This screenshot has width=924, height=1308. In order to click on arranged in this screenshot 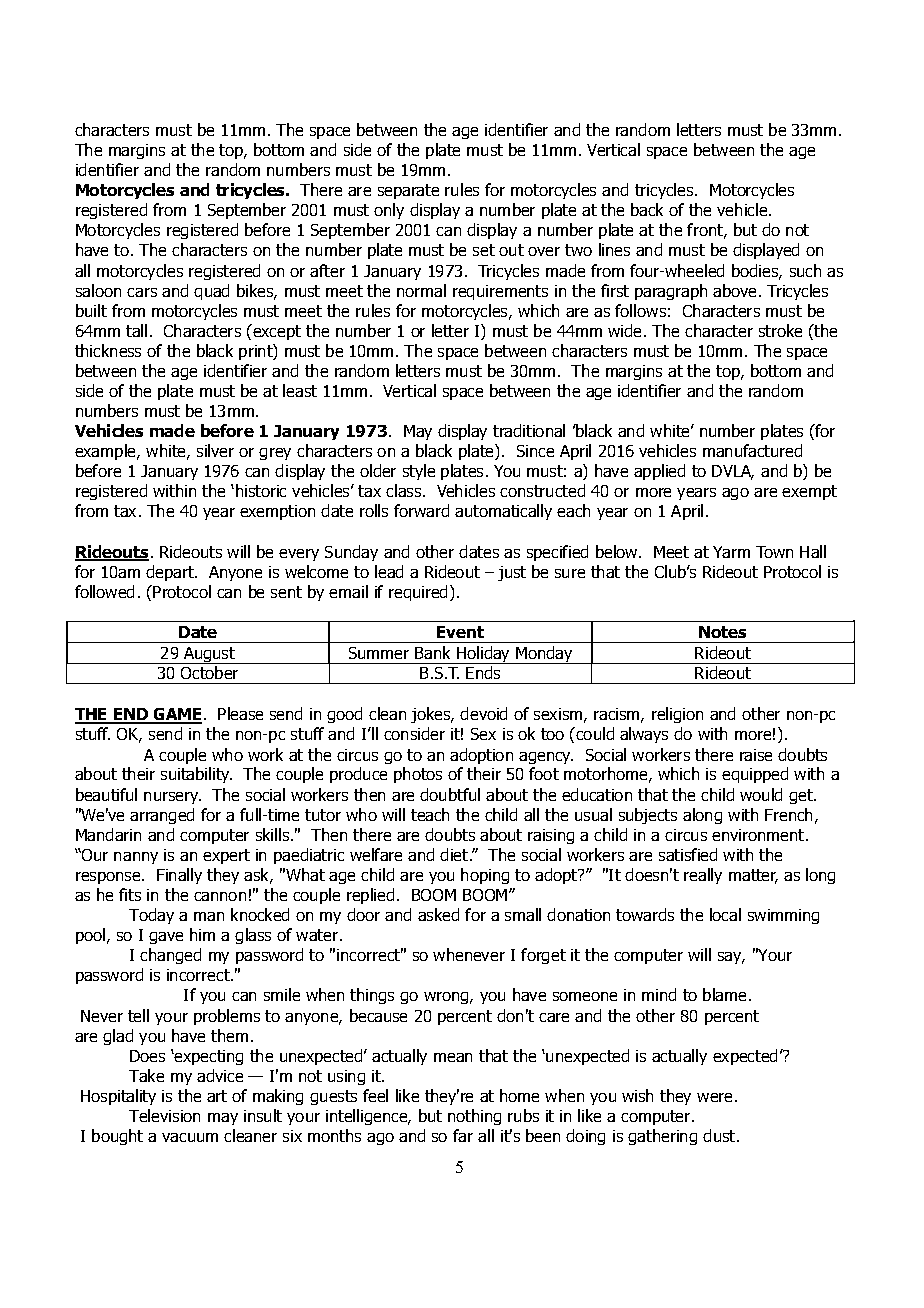, I will do `click(162, 816)`.
